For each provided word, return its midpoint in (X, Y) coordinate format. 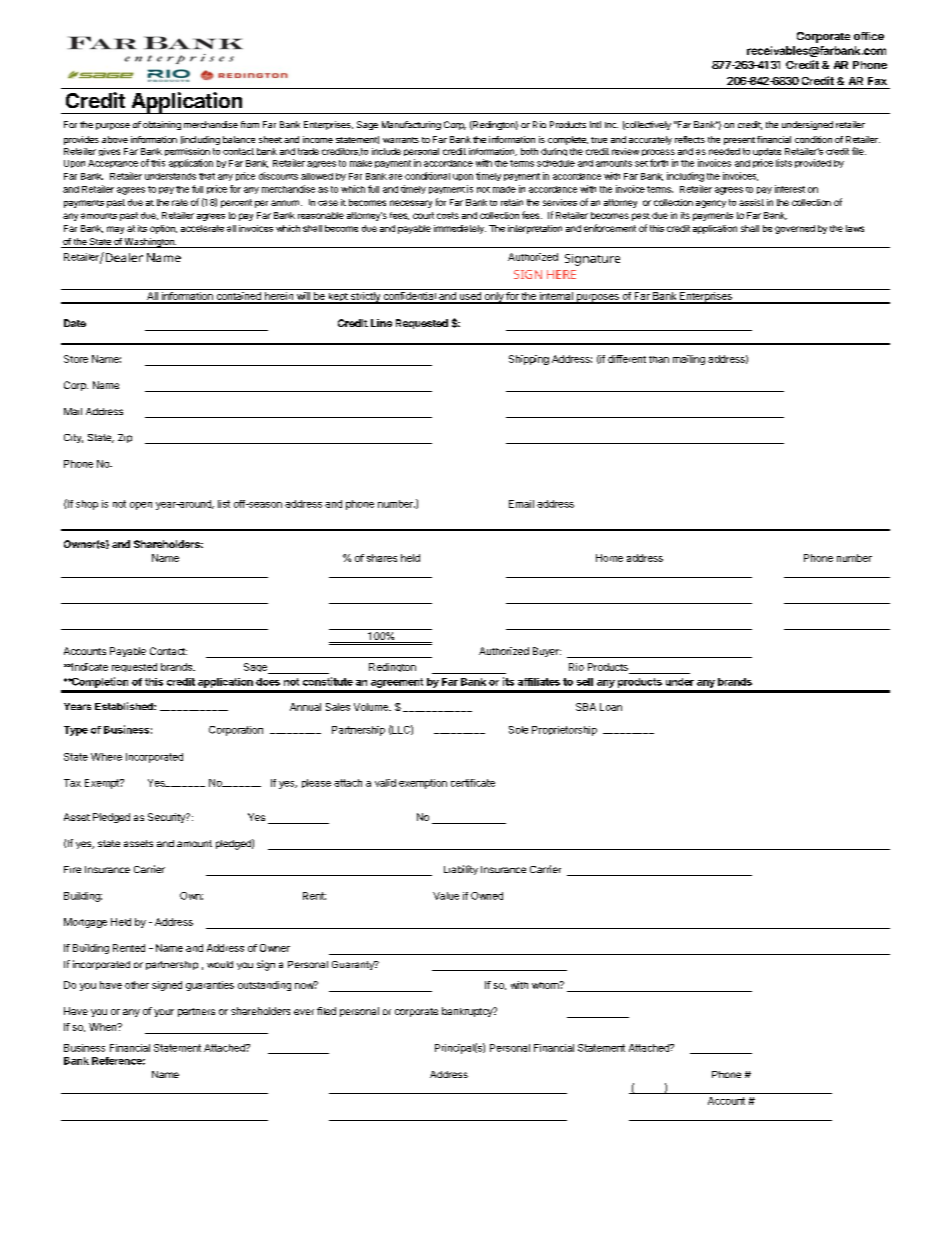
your (164, 1013)
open (141, 506)
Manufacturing (411, 125)
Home (609, 558)
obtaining (162, 125)
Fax (877, 81)
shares (382, 558)
